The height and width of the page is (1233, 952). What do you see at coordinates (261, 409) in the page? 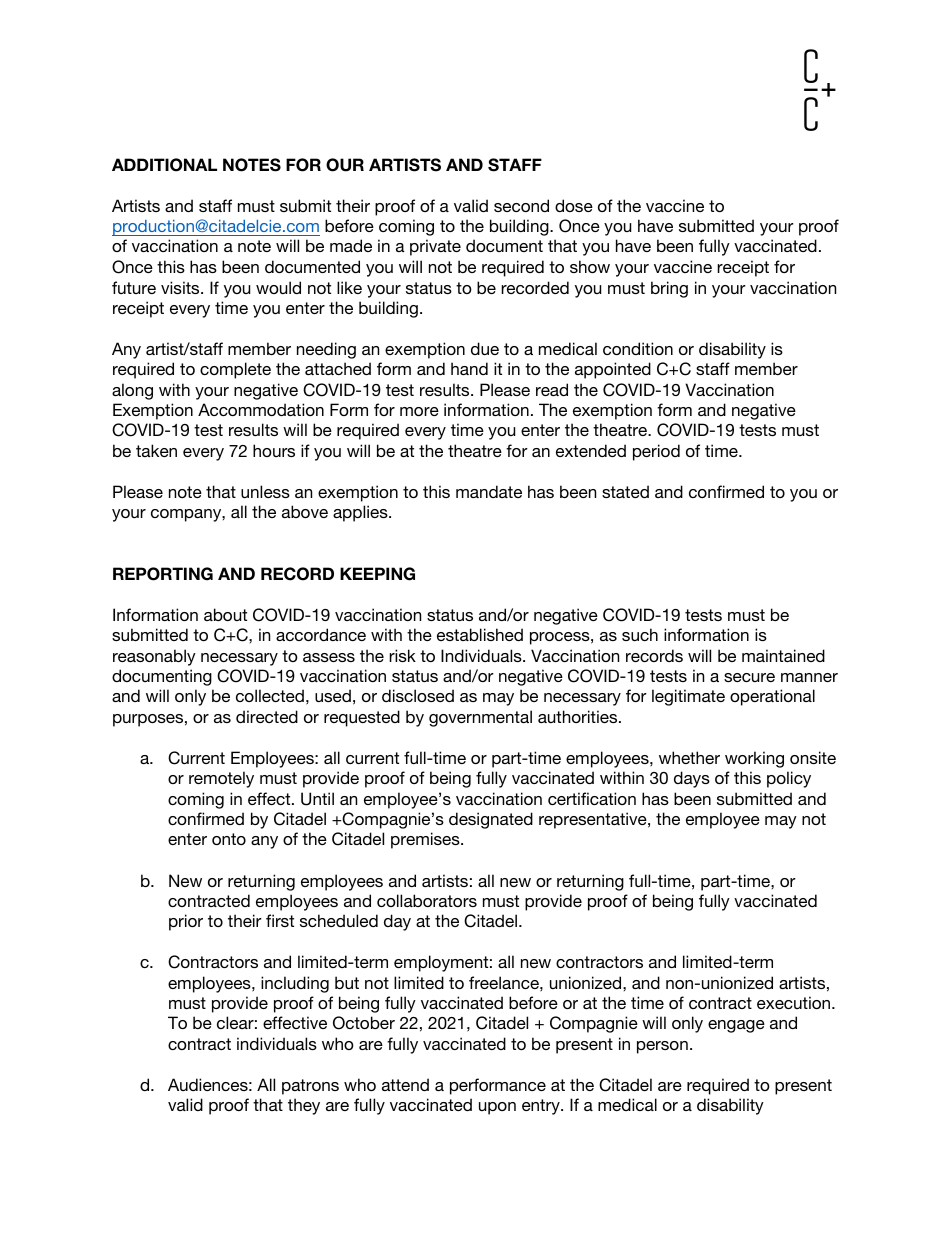
I see `Accommodation` at bounding box center [261, 409].
